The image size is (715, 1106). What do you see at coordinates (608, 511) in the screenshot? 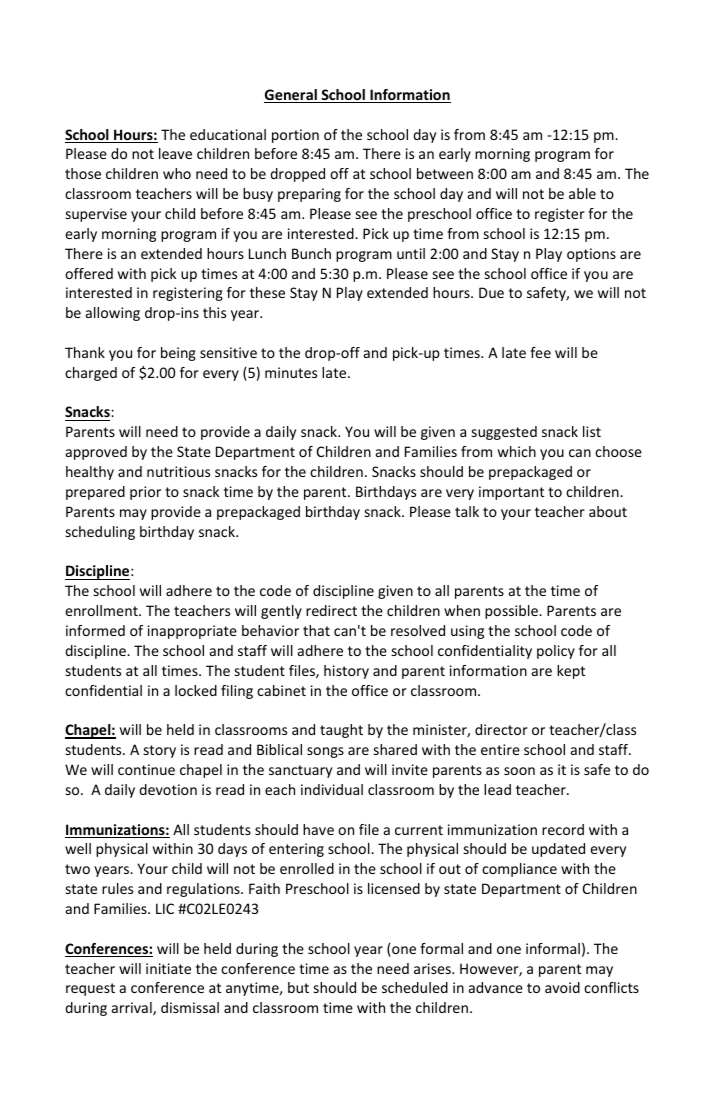
I see `about` at bounding box center [608, 511].
